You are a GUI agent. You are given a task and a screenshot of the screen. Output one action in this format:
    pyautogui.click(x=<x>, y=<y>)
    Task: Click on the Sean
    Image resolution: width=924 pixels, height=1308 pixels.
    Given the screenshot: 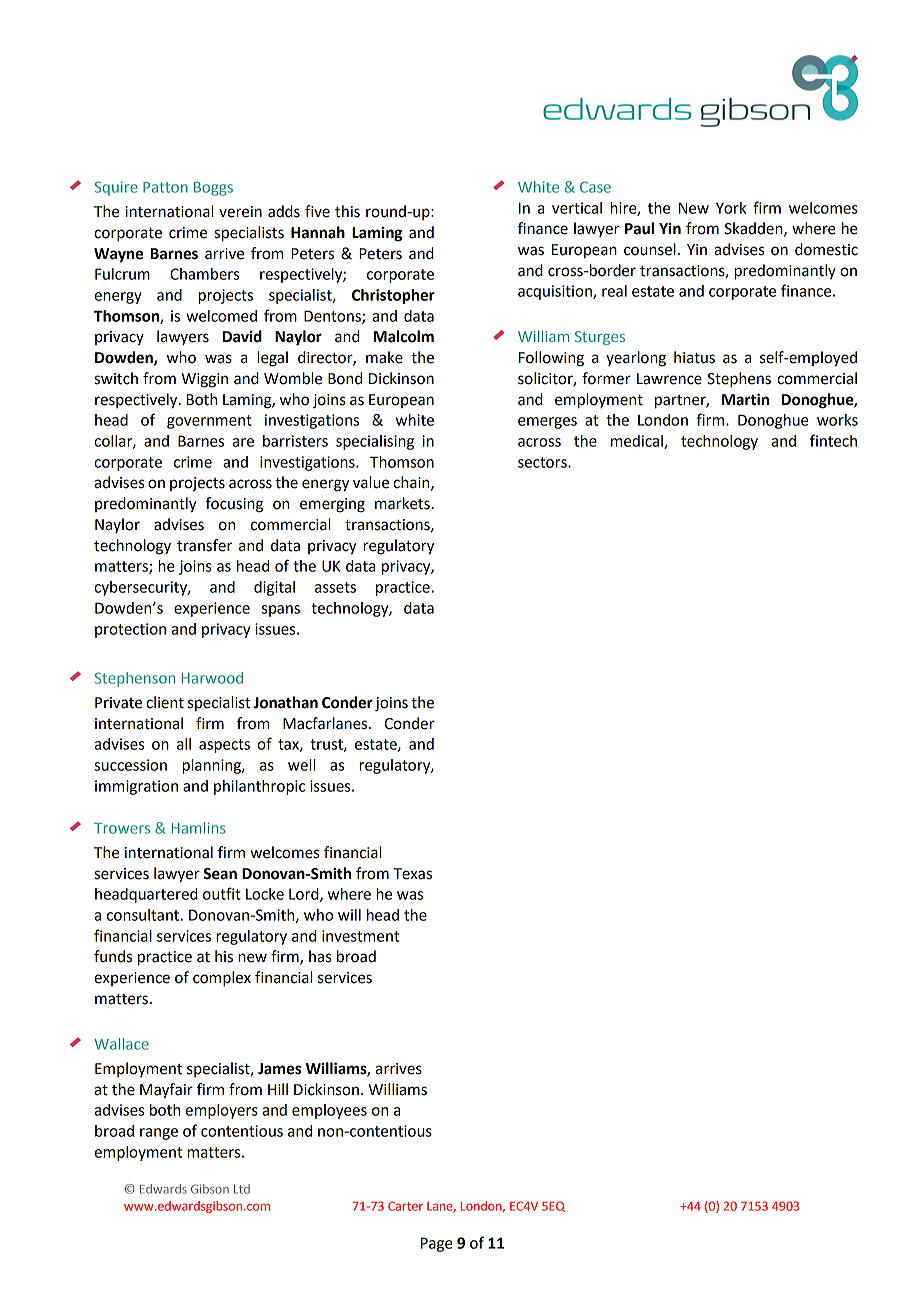 What is the action you would take?
    pyautogui.click(x=220, y=874)
